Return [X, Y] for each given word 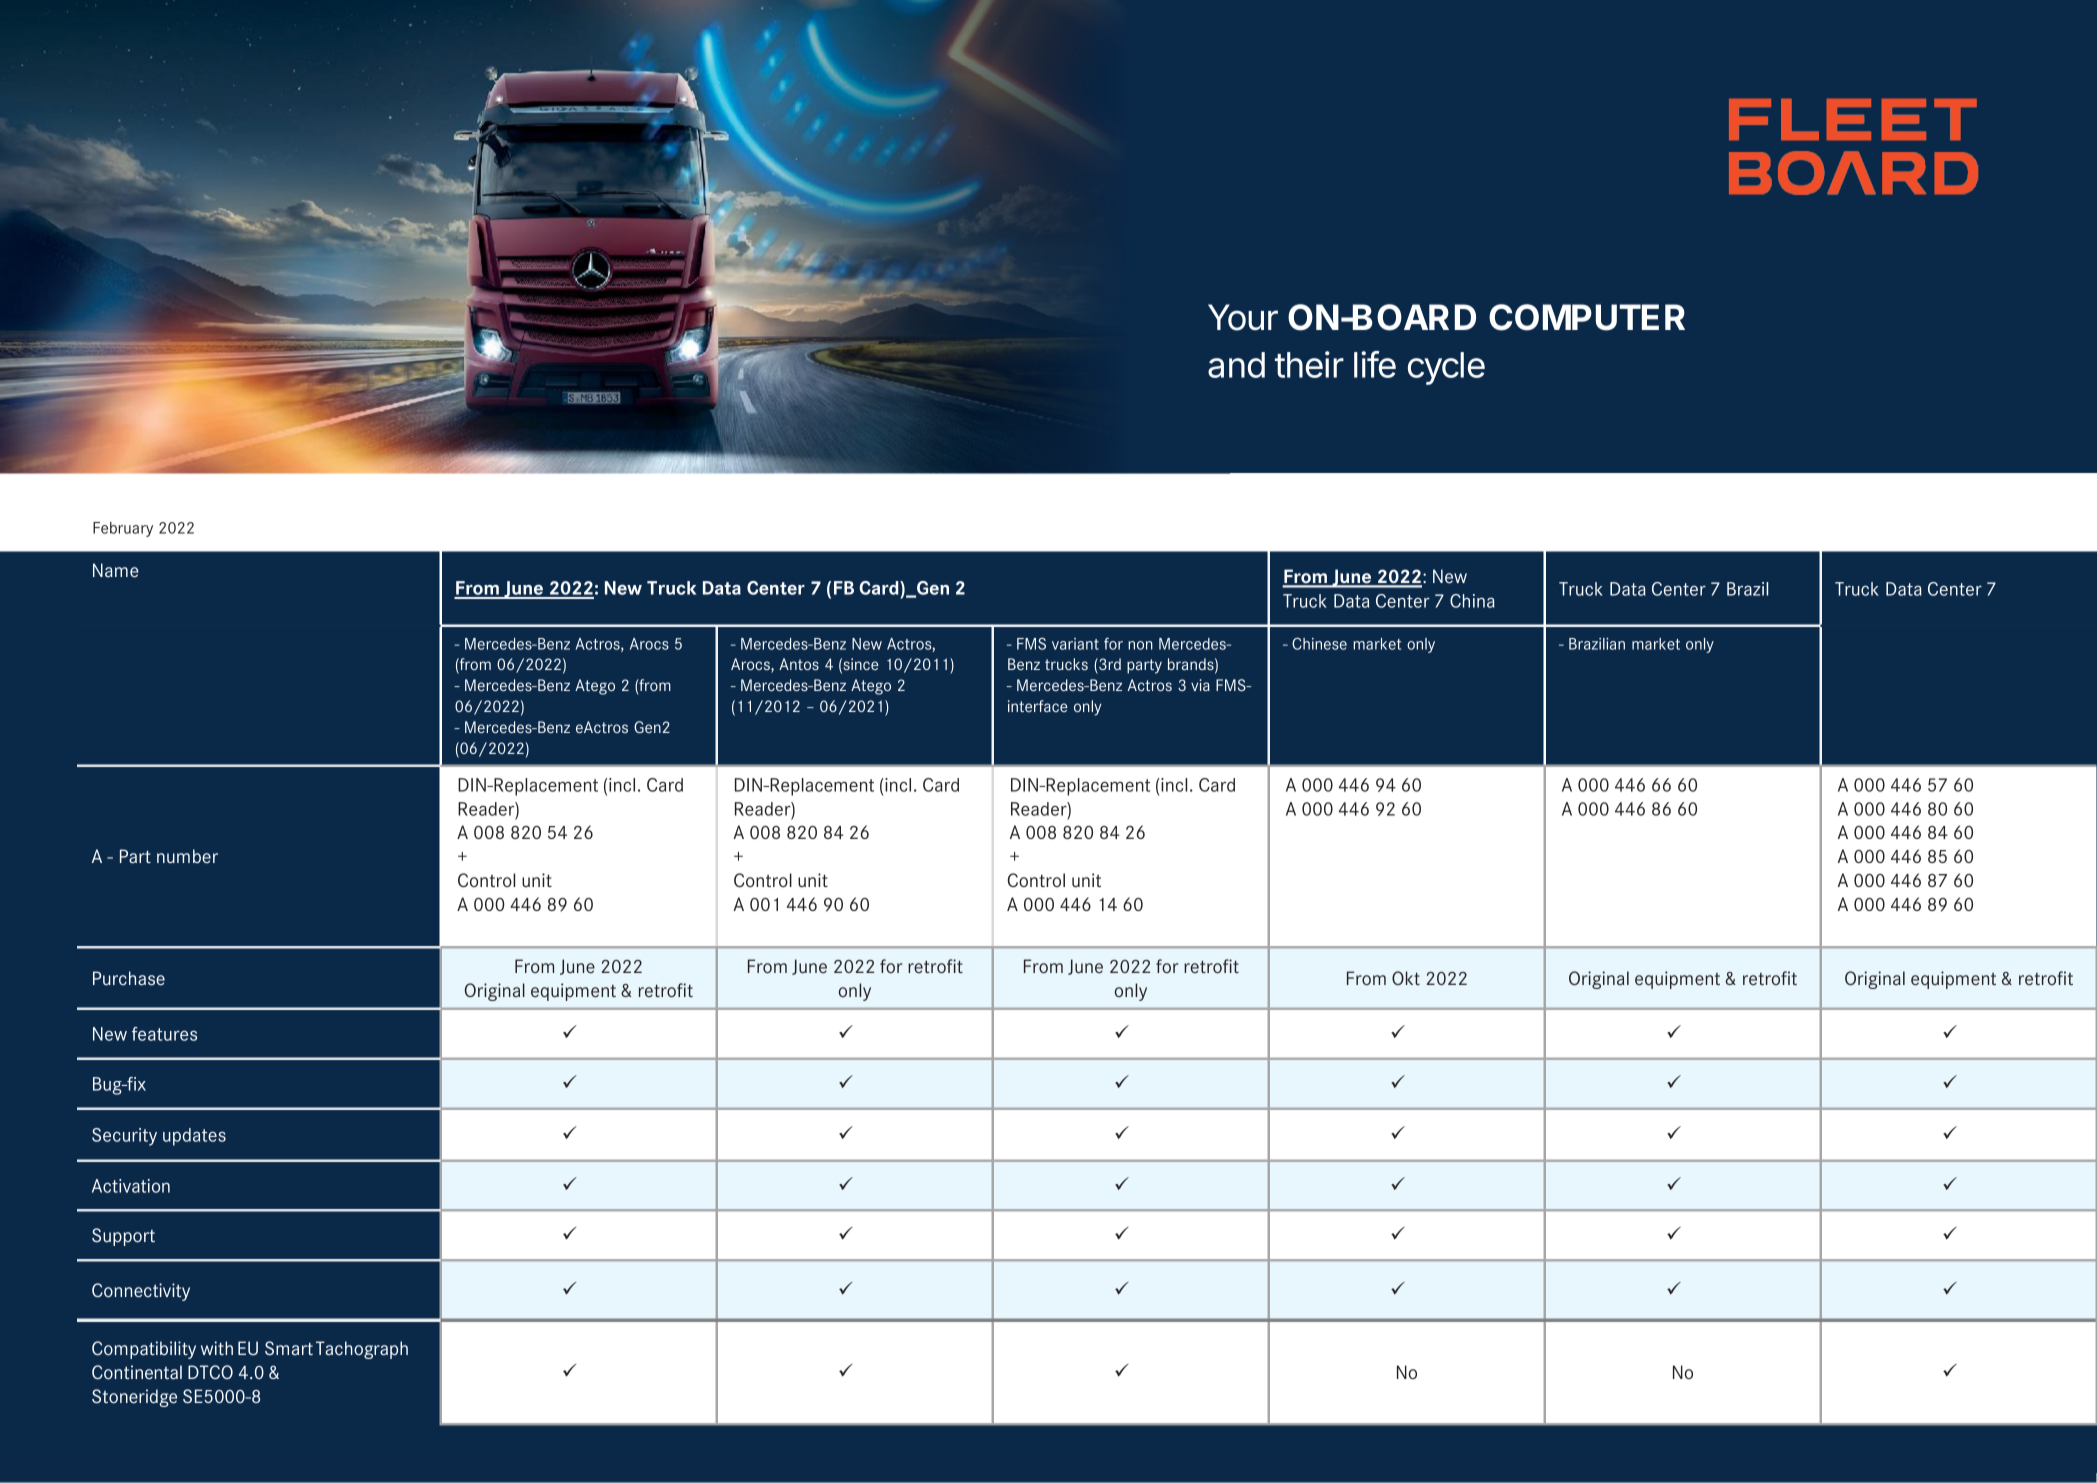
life [1375, 364]
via [1200, 685]
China [1472, 601]
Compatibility [144, 1350]
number [187, 856]
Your [1243, 317]
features [164, 1034]
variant [1075, 644]
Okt [1406, 978]
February [123, 529]
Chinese [1319, 644]
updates [194, 1137]
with [217, 1348]
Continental [137, 1372]
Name [116, 570]
